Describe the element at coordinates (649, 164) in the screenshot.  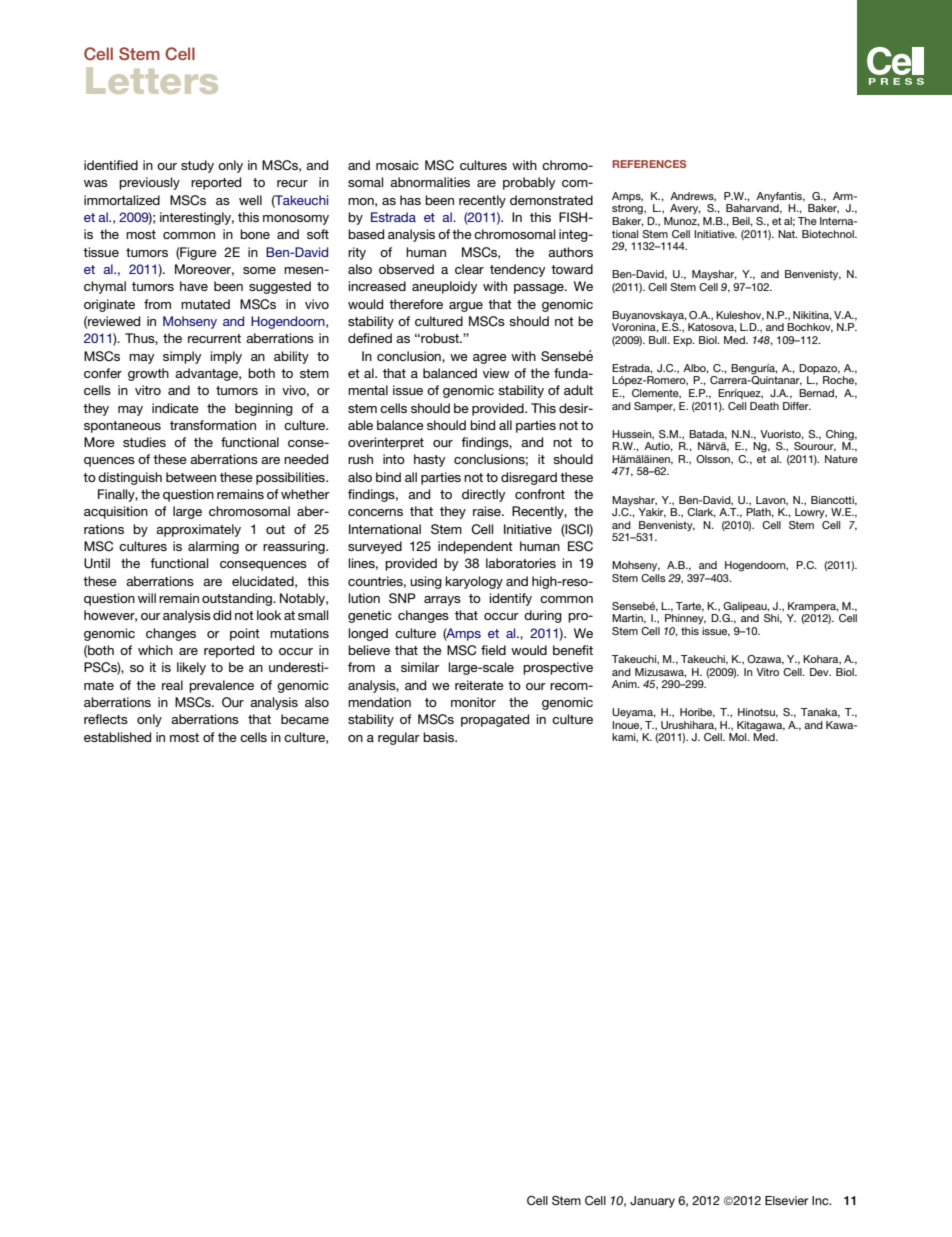
I see `REFERENCES` at that location.
